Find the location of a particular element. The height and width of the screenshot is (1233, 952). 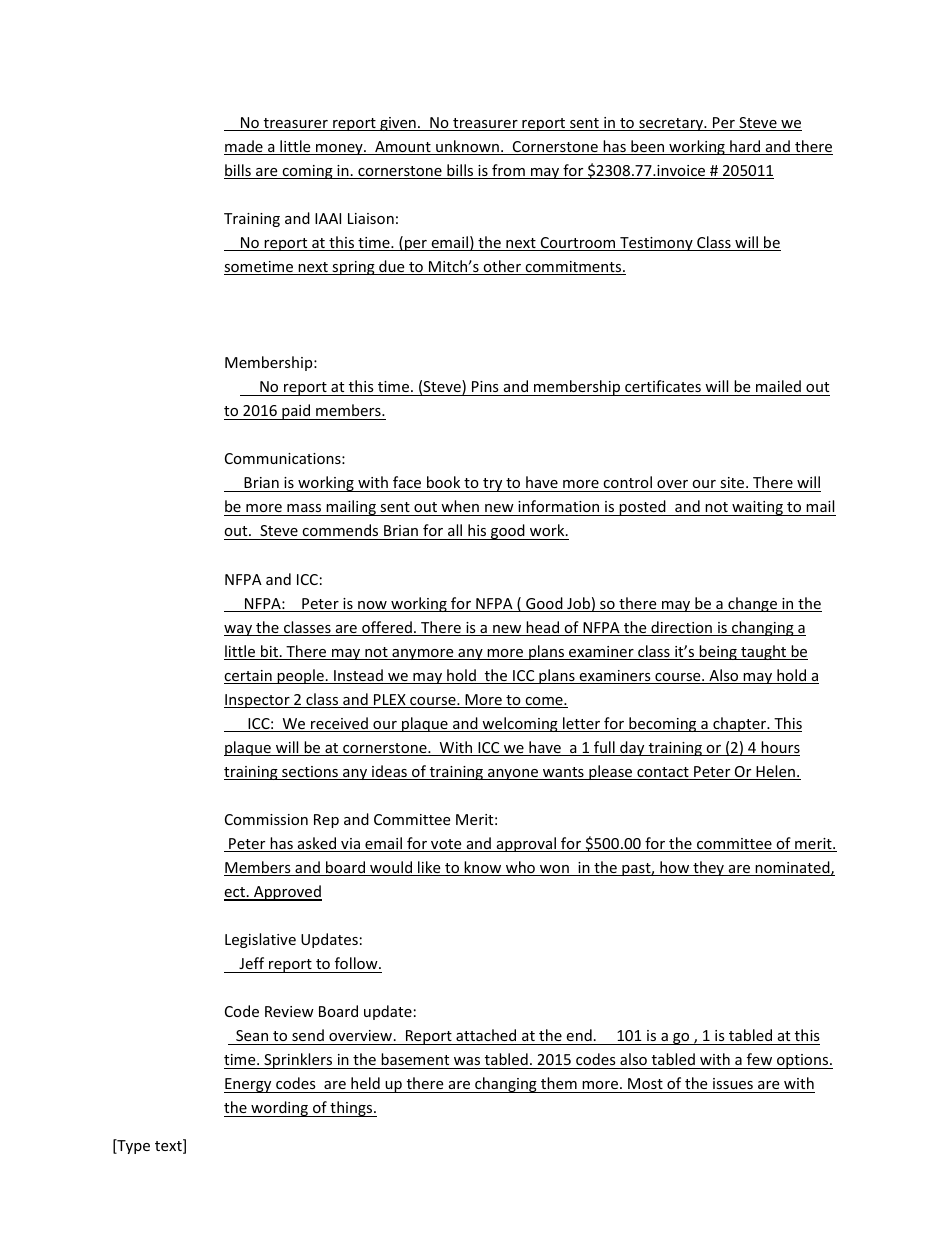

hard is located at coordinates (745, 147).
